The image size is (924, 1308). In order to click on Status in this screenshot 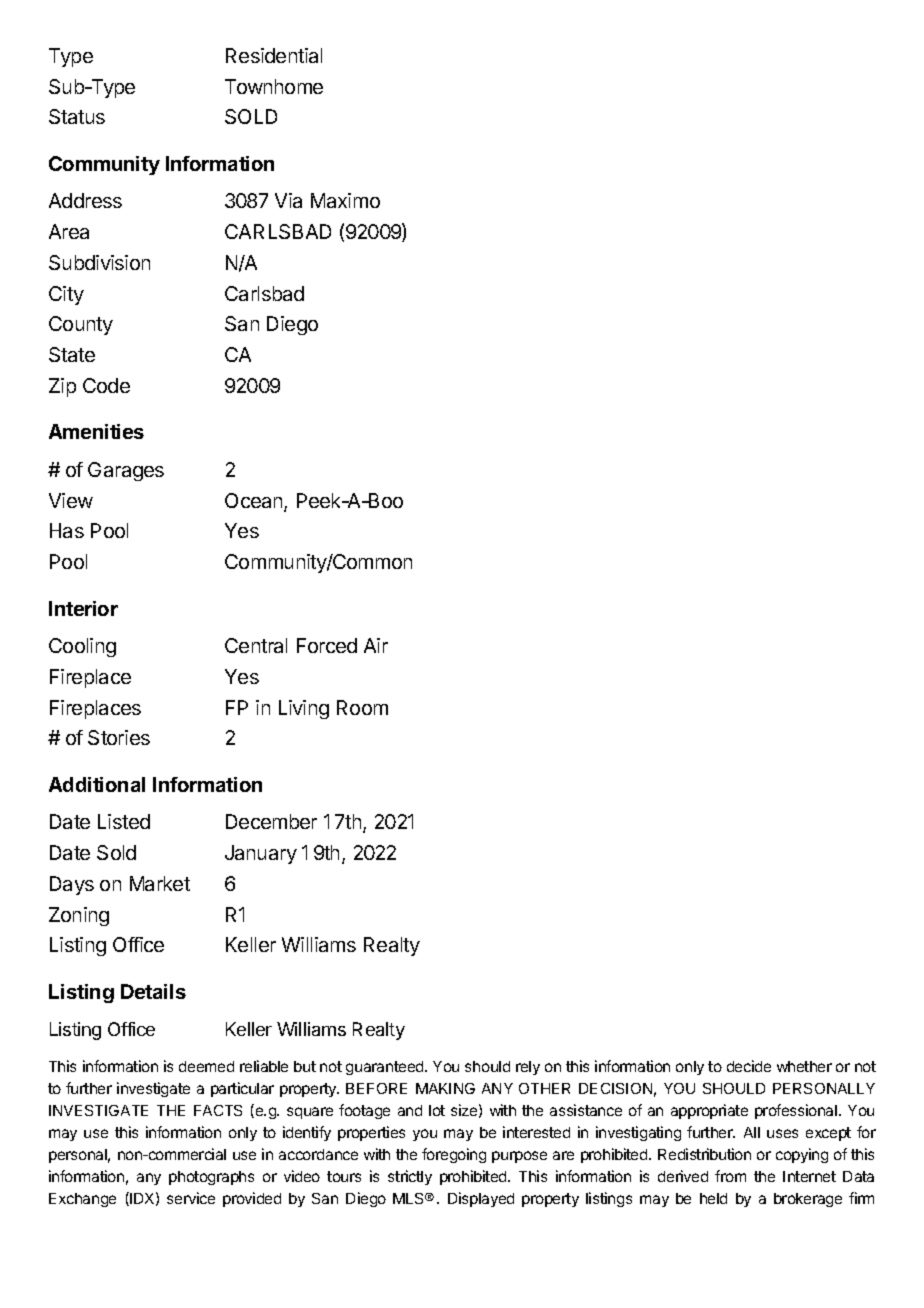, I will do `click(77, 116)`.
